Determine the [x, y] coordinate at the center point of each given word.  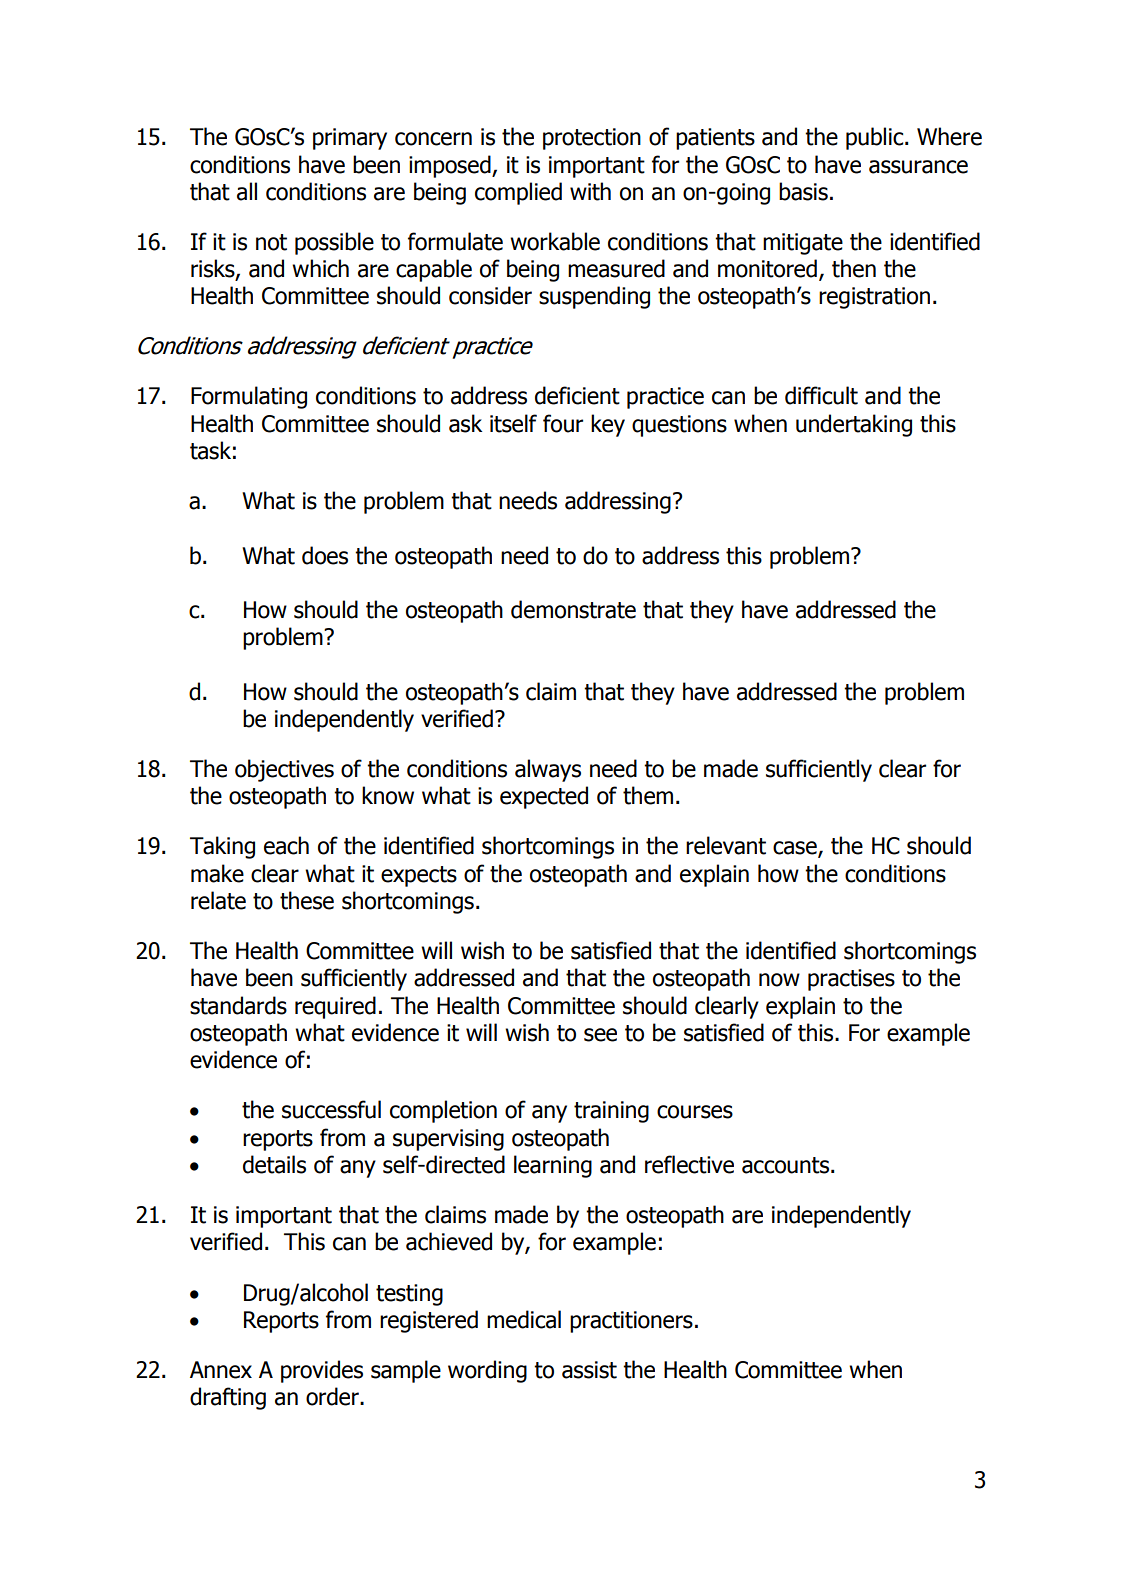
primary [350, 139]
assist [589, 1370]
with [590, 191]
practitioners [631, 1322]
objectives [284, 770]
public [876, 138]
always [548, 770]
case [796, 849]
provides [322, 1371]
